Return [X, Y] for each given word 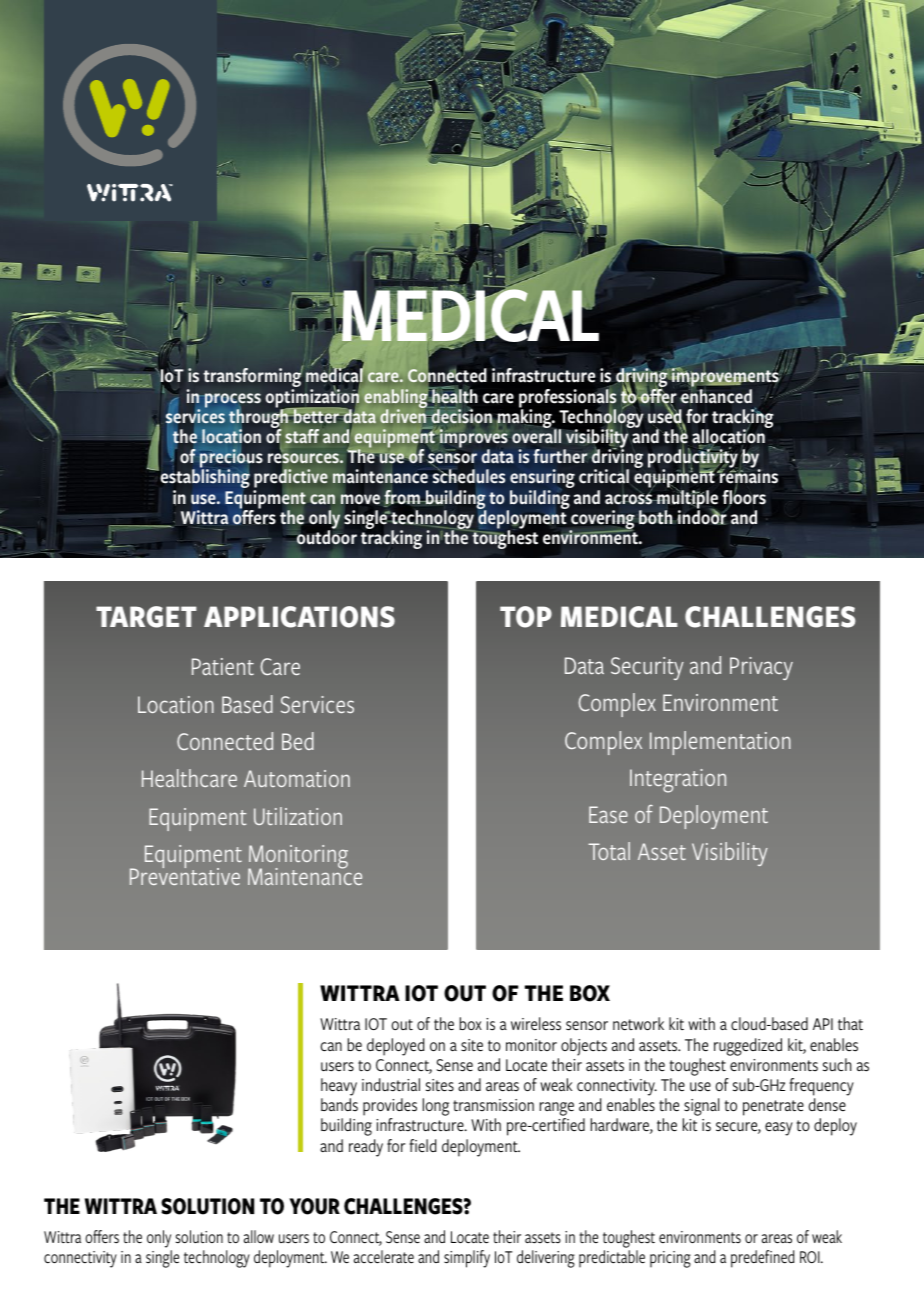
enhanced [716, 395]
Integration [678, 781]
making [525, 419]
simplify [467, 1259]
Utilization [298, 816]
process [232, 401]
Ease [608, 814]
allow [259, 1236]
